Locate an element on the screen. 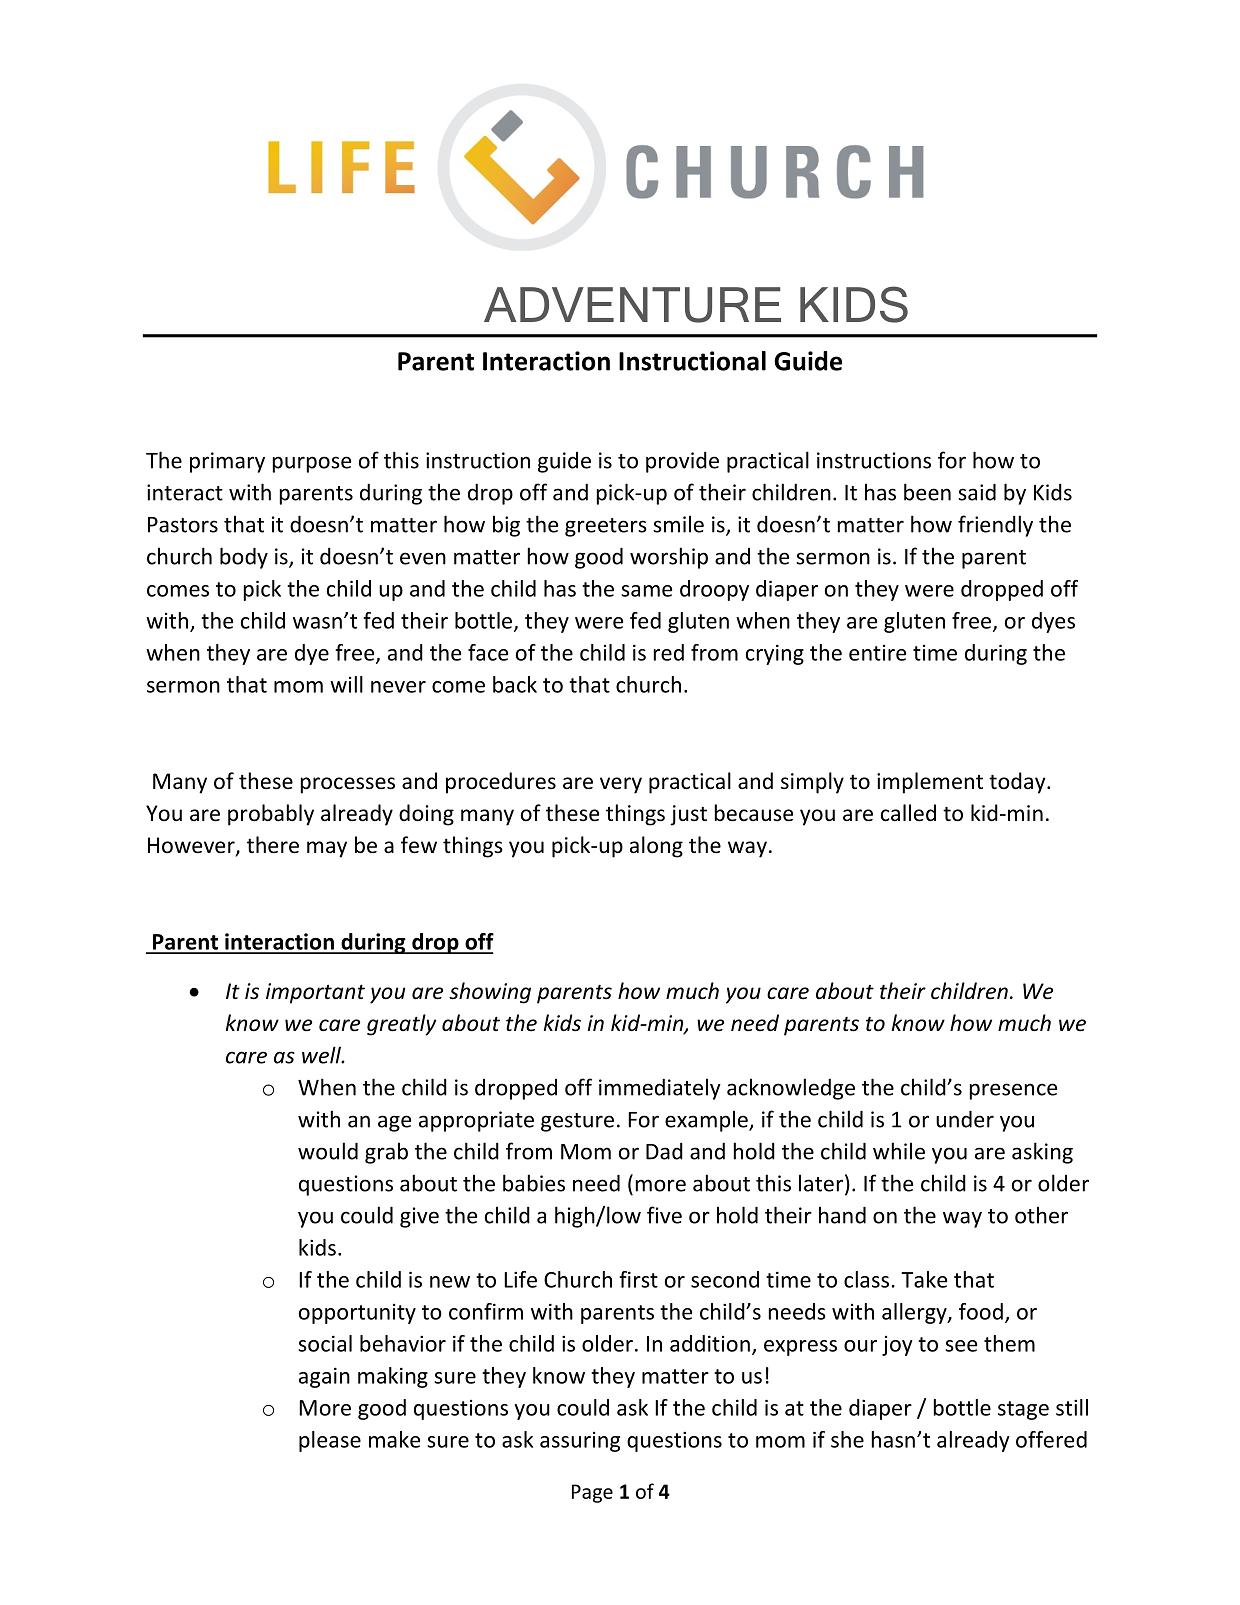  offered is located at coordinates (1051, 1439).
